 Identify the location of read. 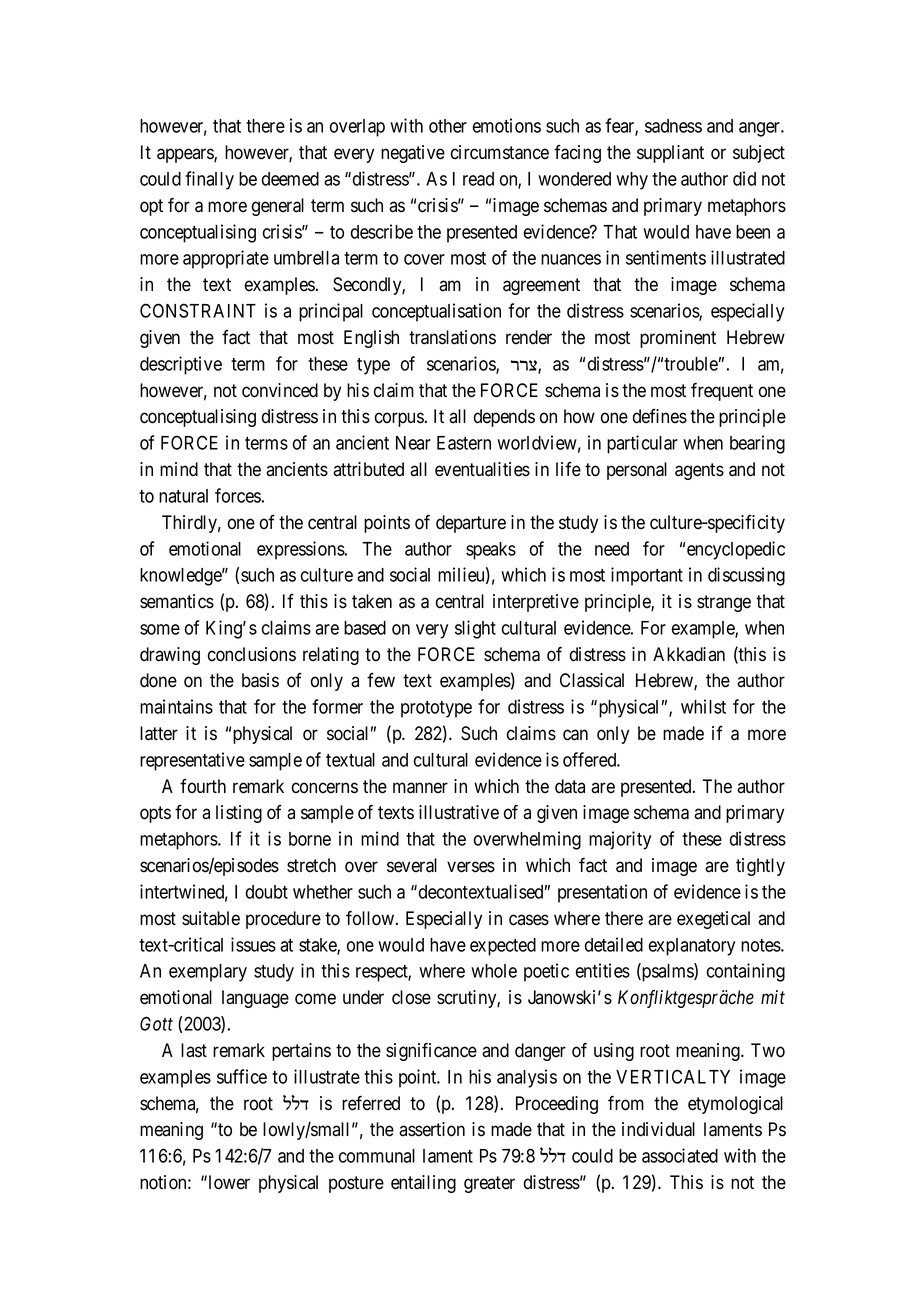
(478, 179).
